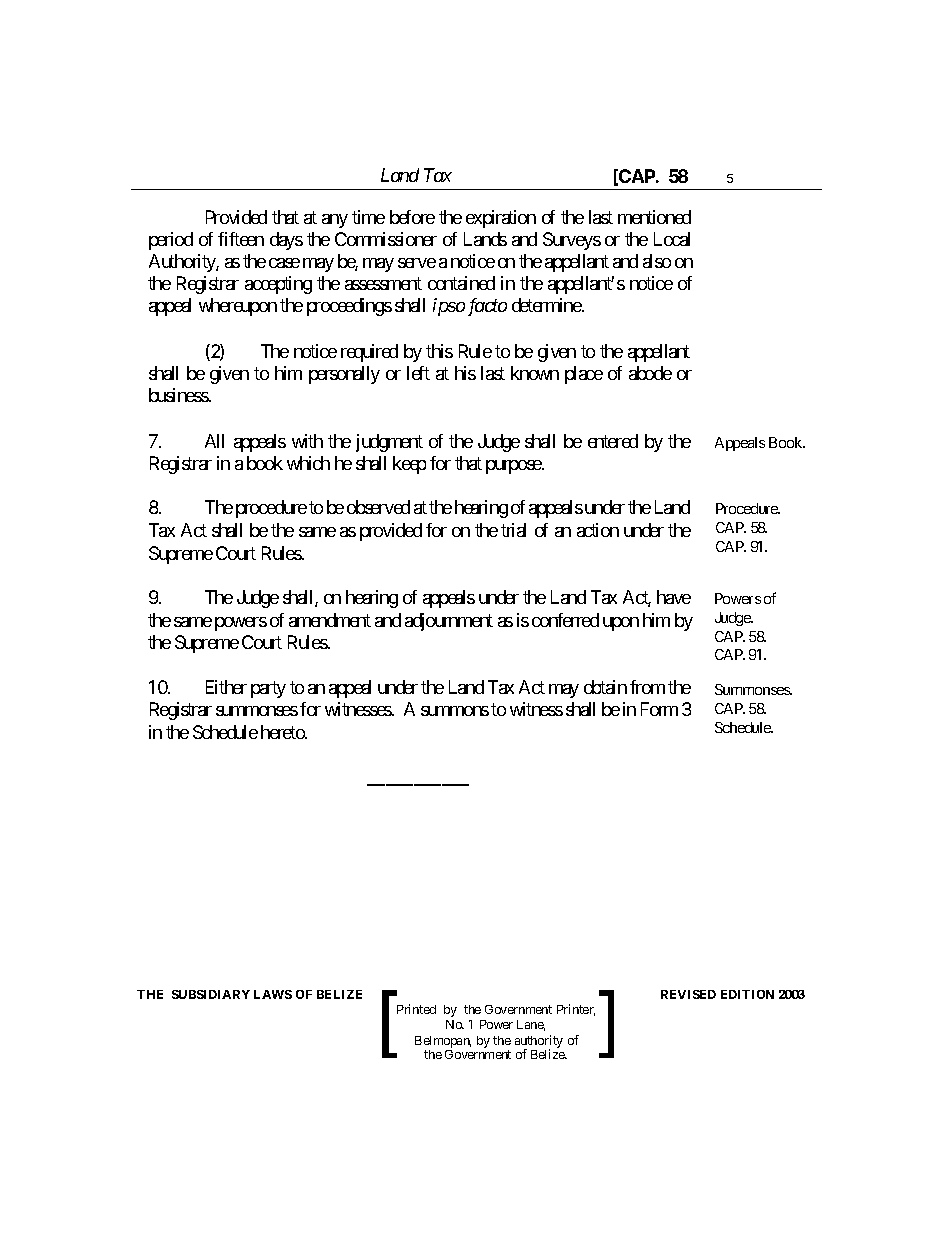 The image size is (952, 1233). Describe the element at coordinates (241, 239) in the screenshot. I see `fifteen` at that location.
